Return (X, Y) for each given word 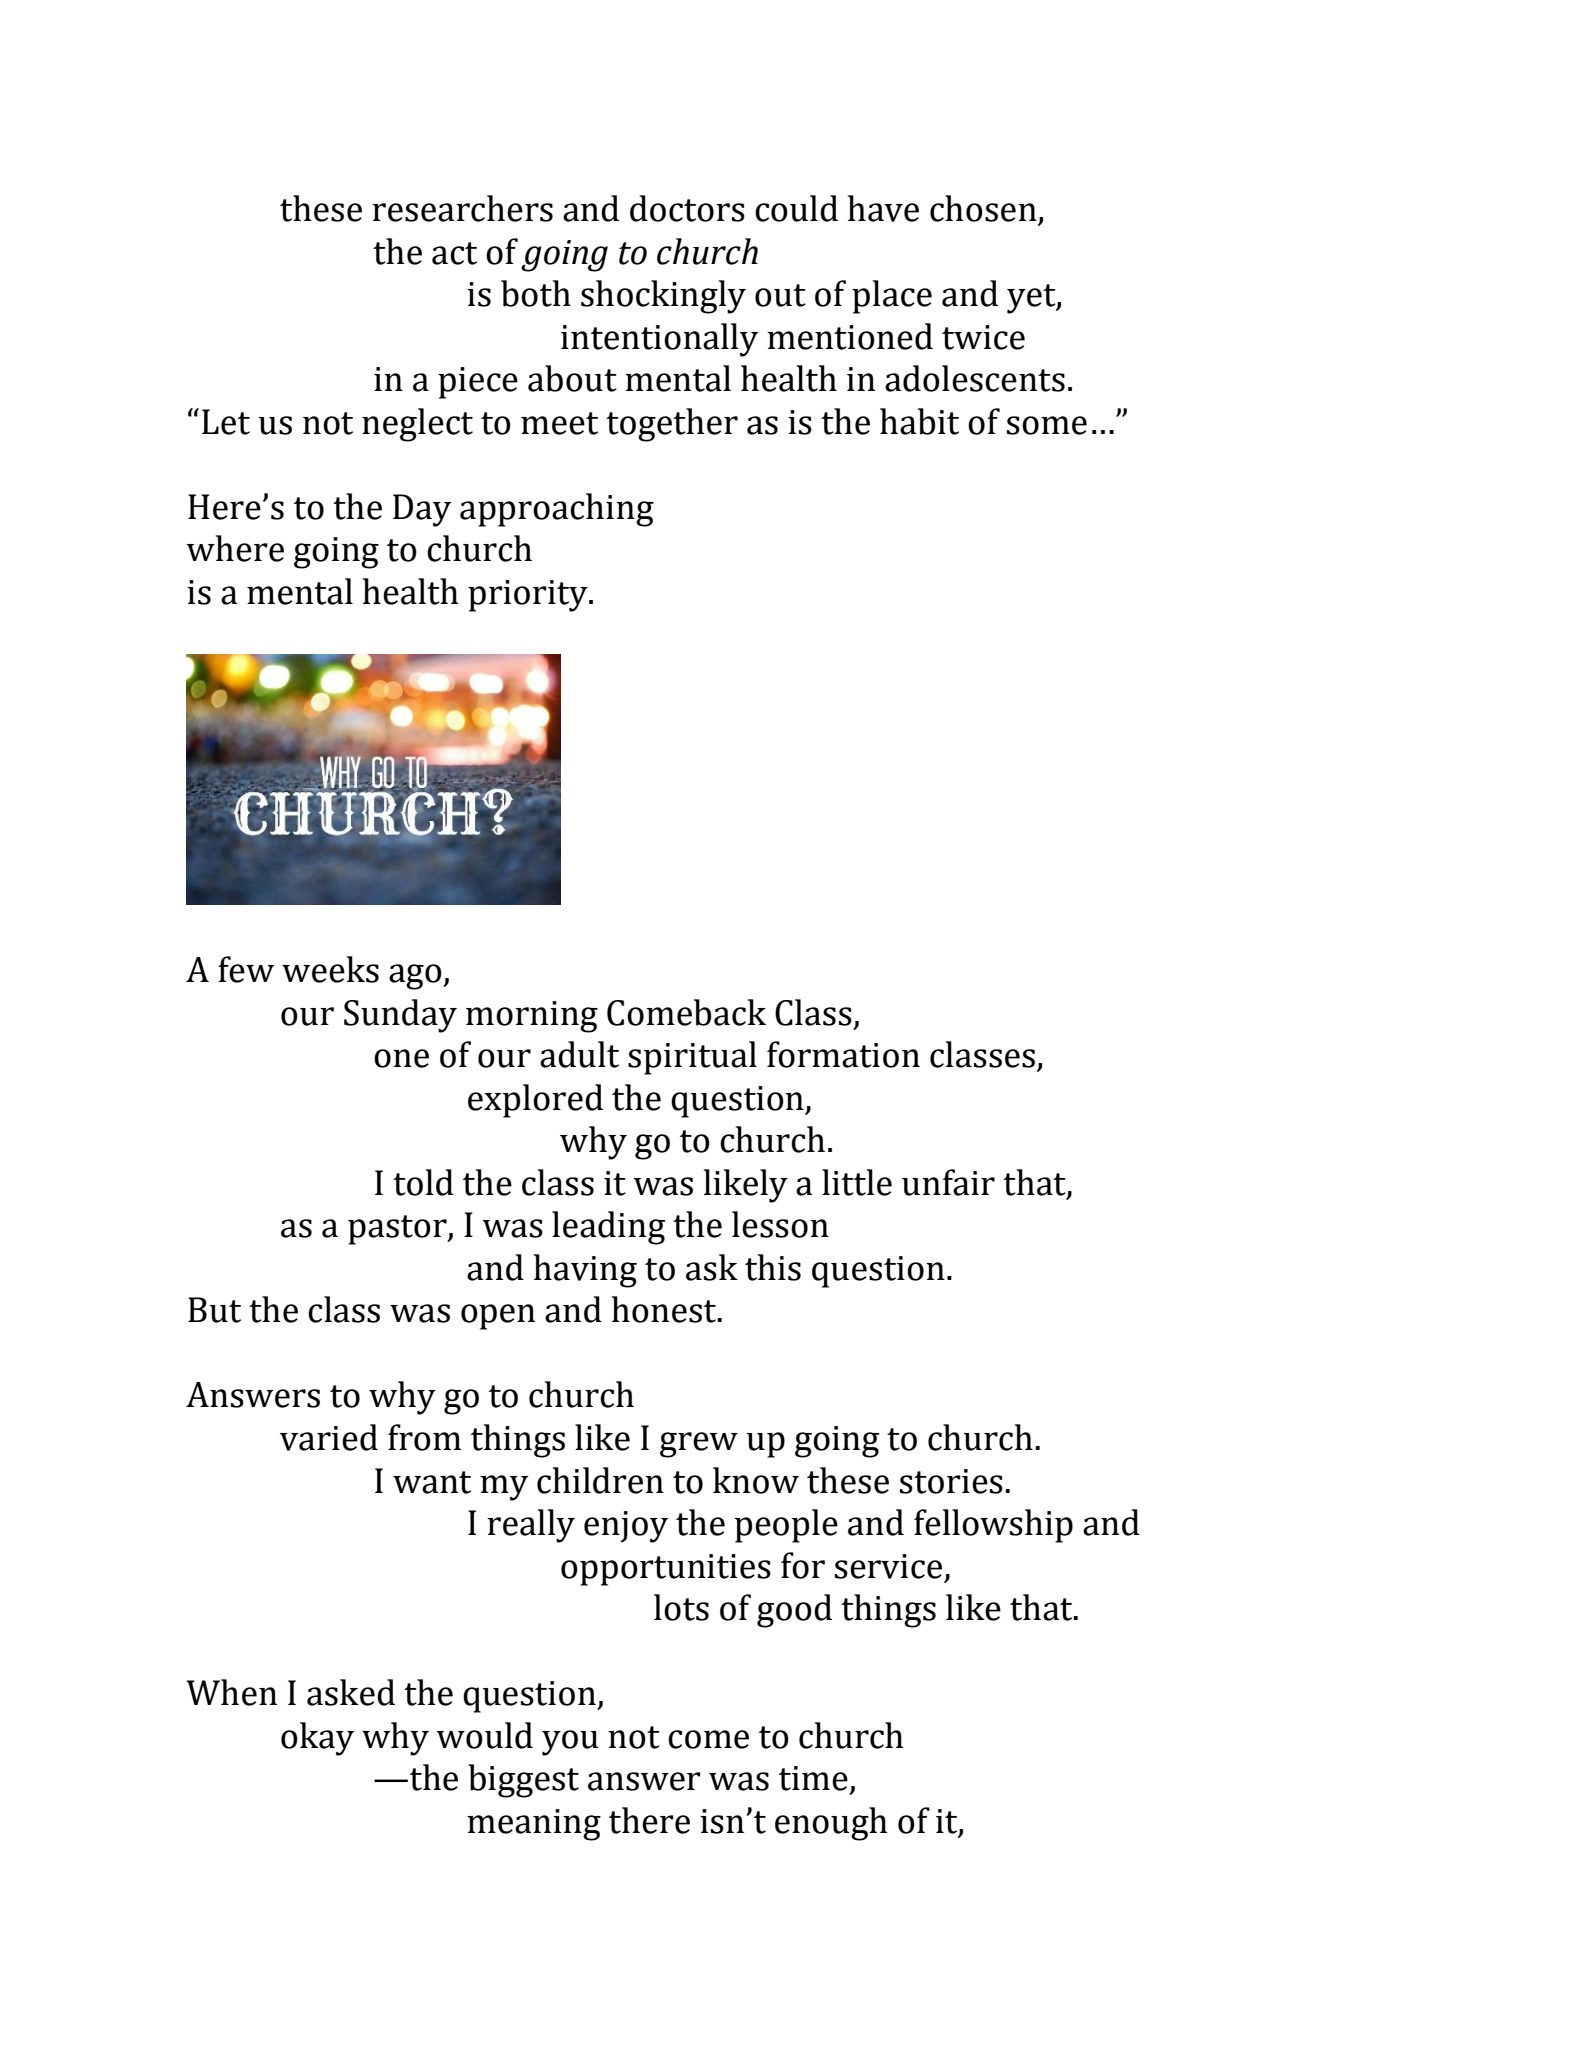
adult (579, 1054)
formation (843, 1054)
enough (831, 1824)
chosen (983, 208)
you (570, 1743)
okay (317, 1739)
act (454, 253)
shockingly (663, 297)
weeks (330, 969)
